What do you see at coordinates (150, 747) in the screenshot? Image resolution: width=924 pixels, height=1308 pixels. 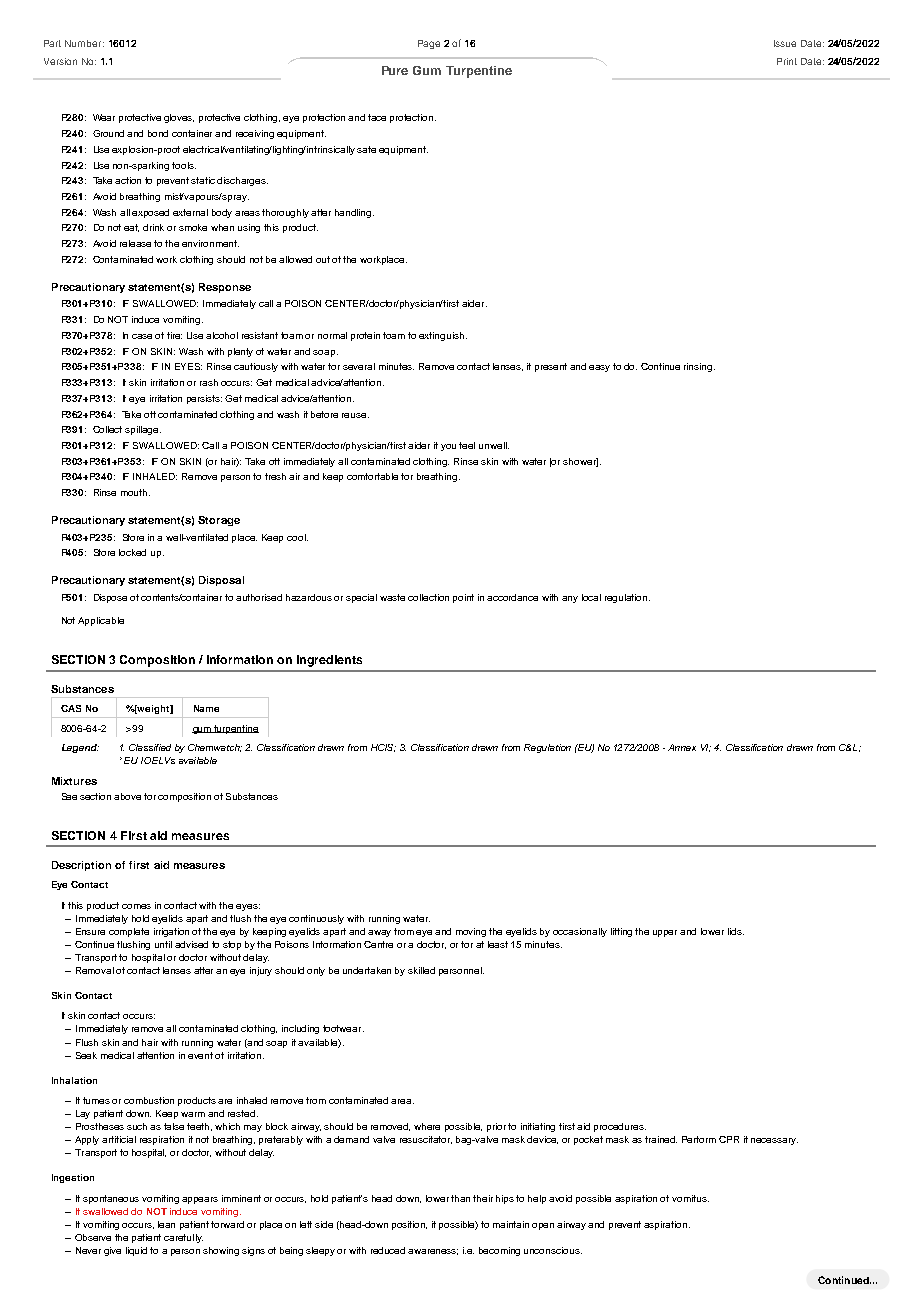 I see `Classified` at bounding box center [150, 747].
